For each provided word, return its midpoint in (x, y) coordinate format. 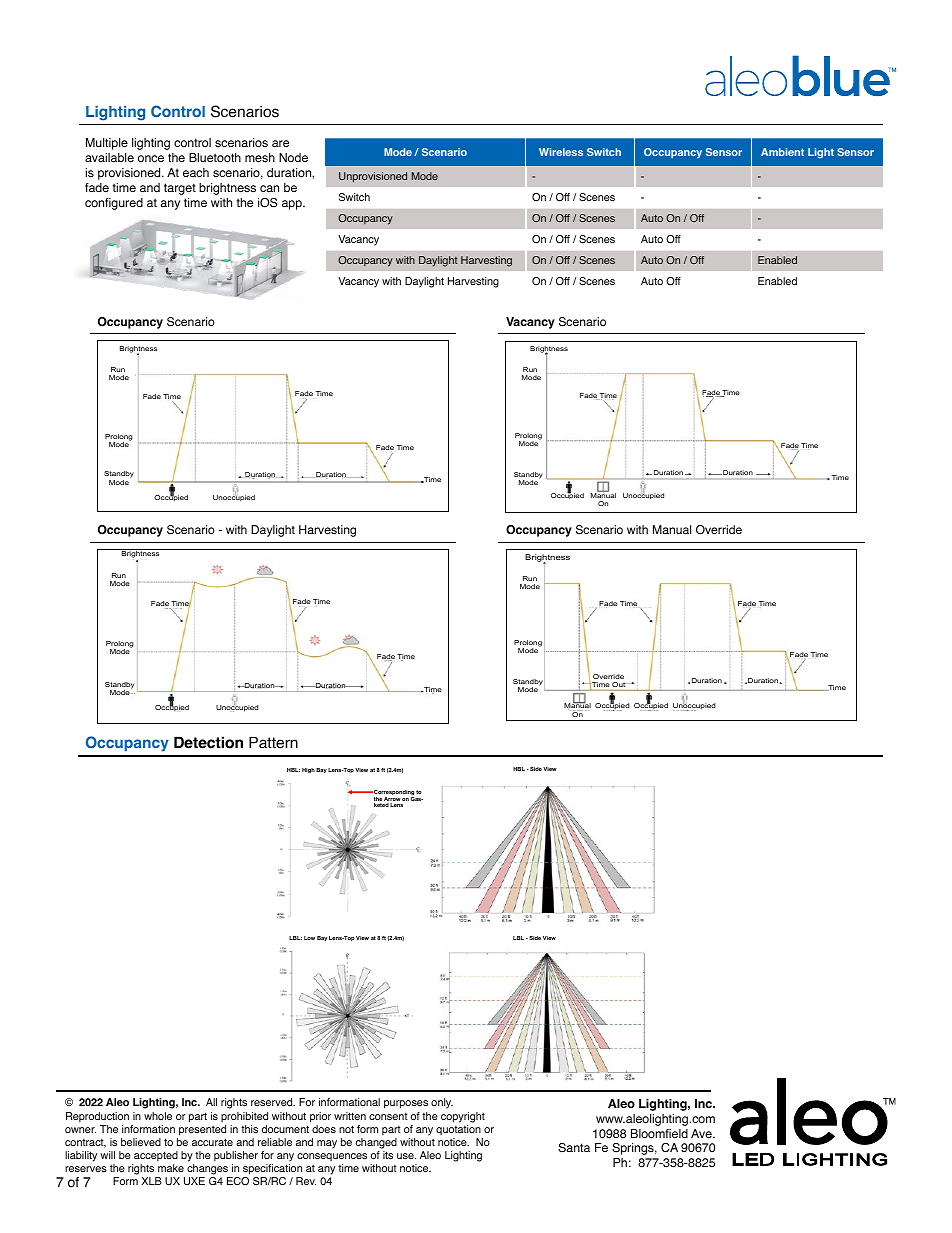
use (406, 1156)
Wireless (561, 152)
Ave (702, 1133)
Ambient (782, 152)
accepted (156, 1156)
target (180, 189)
